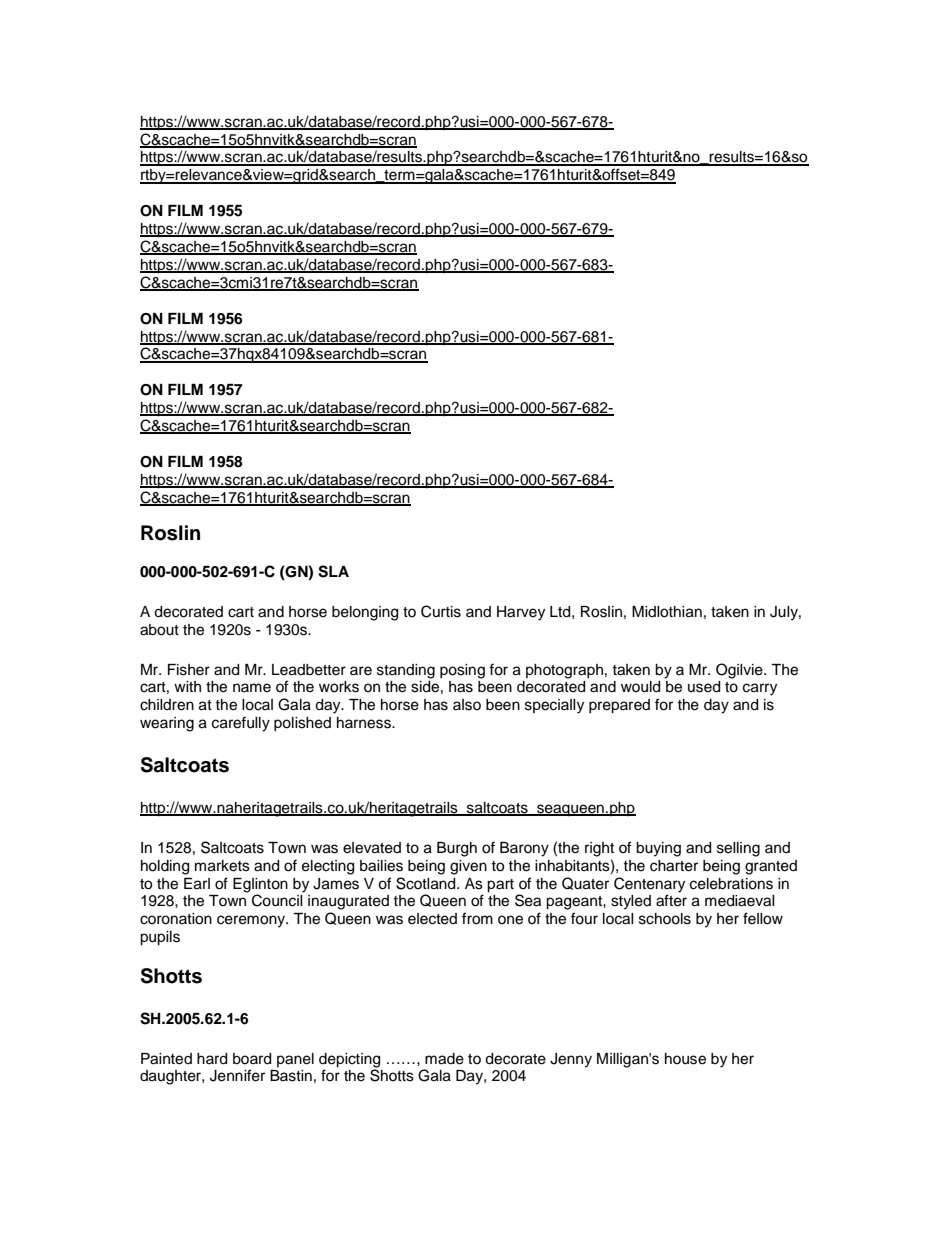  What do you see at coordinates (241, 724) in the document?
I see `carefully` at bounding box center [241, 724].
